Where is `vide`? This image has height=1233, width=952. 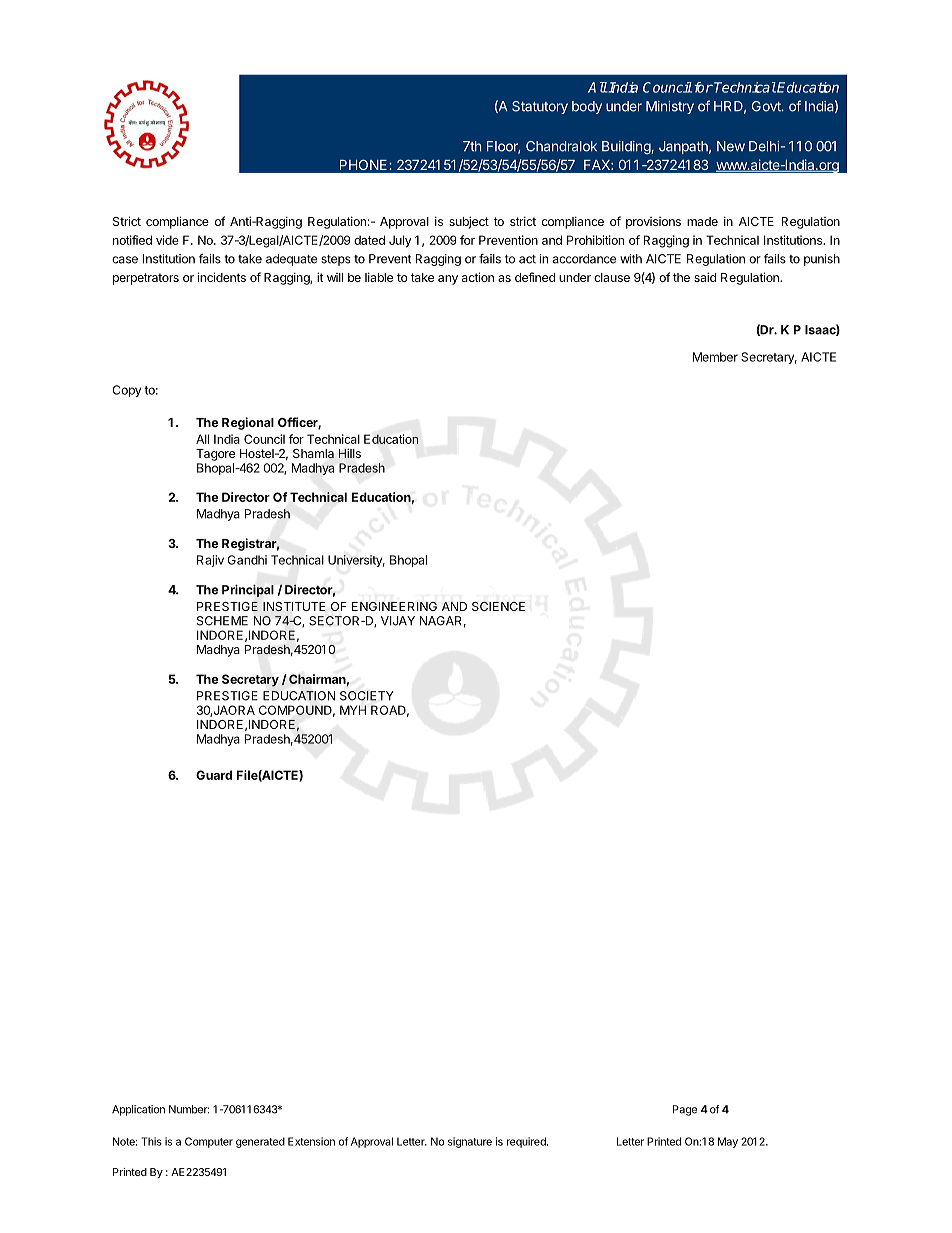 vide is located at coordinates (167, 240).
